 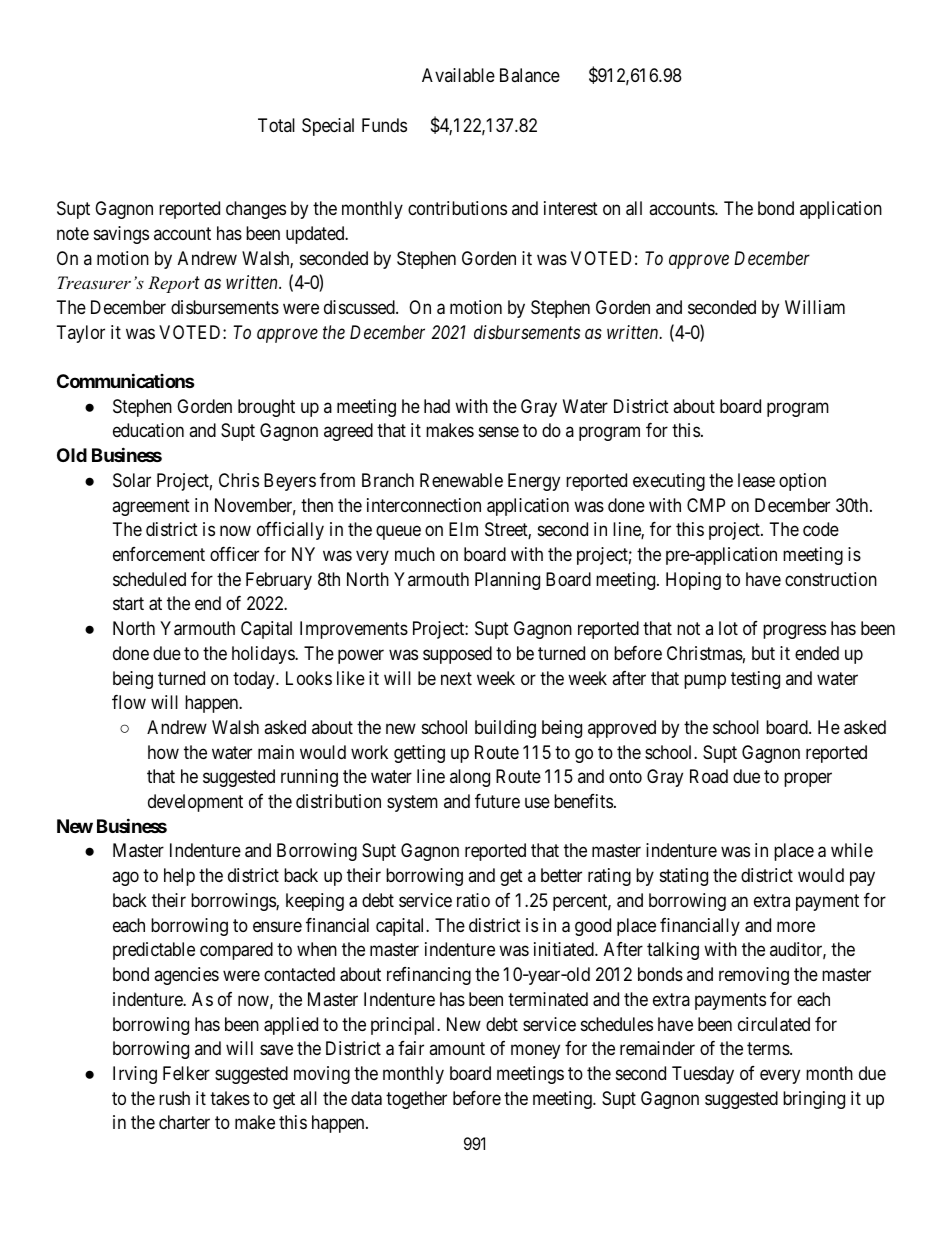 What do you see at coordinates (276, 125) in the image?
I see `Total` at bounding box center [276, 125].
